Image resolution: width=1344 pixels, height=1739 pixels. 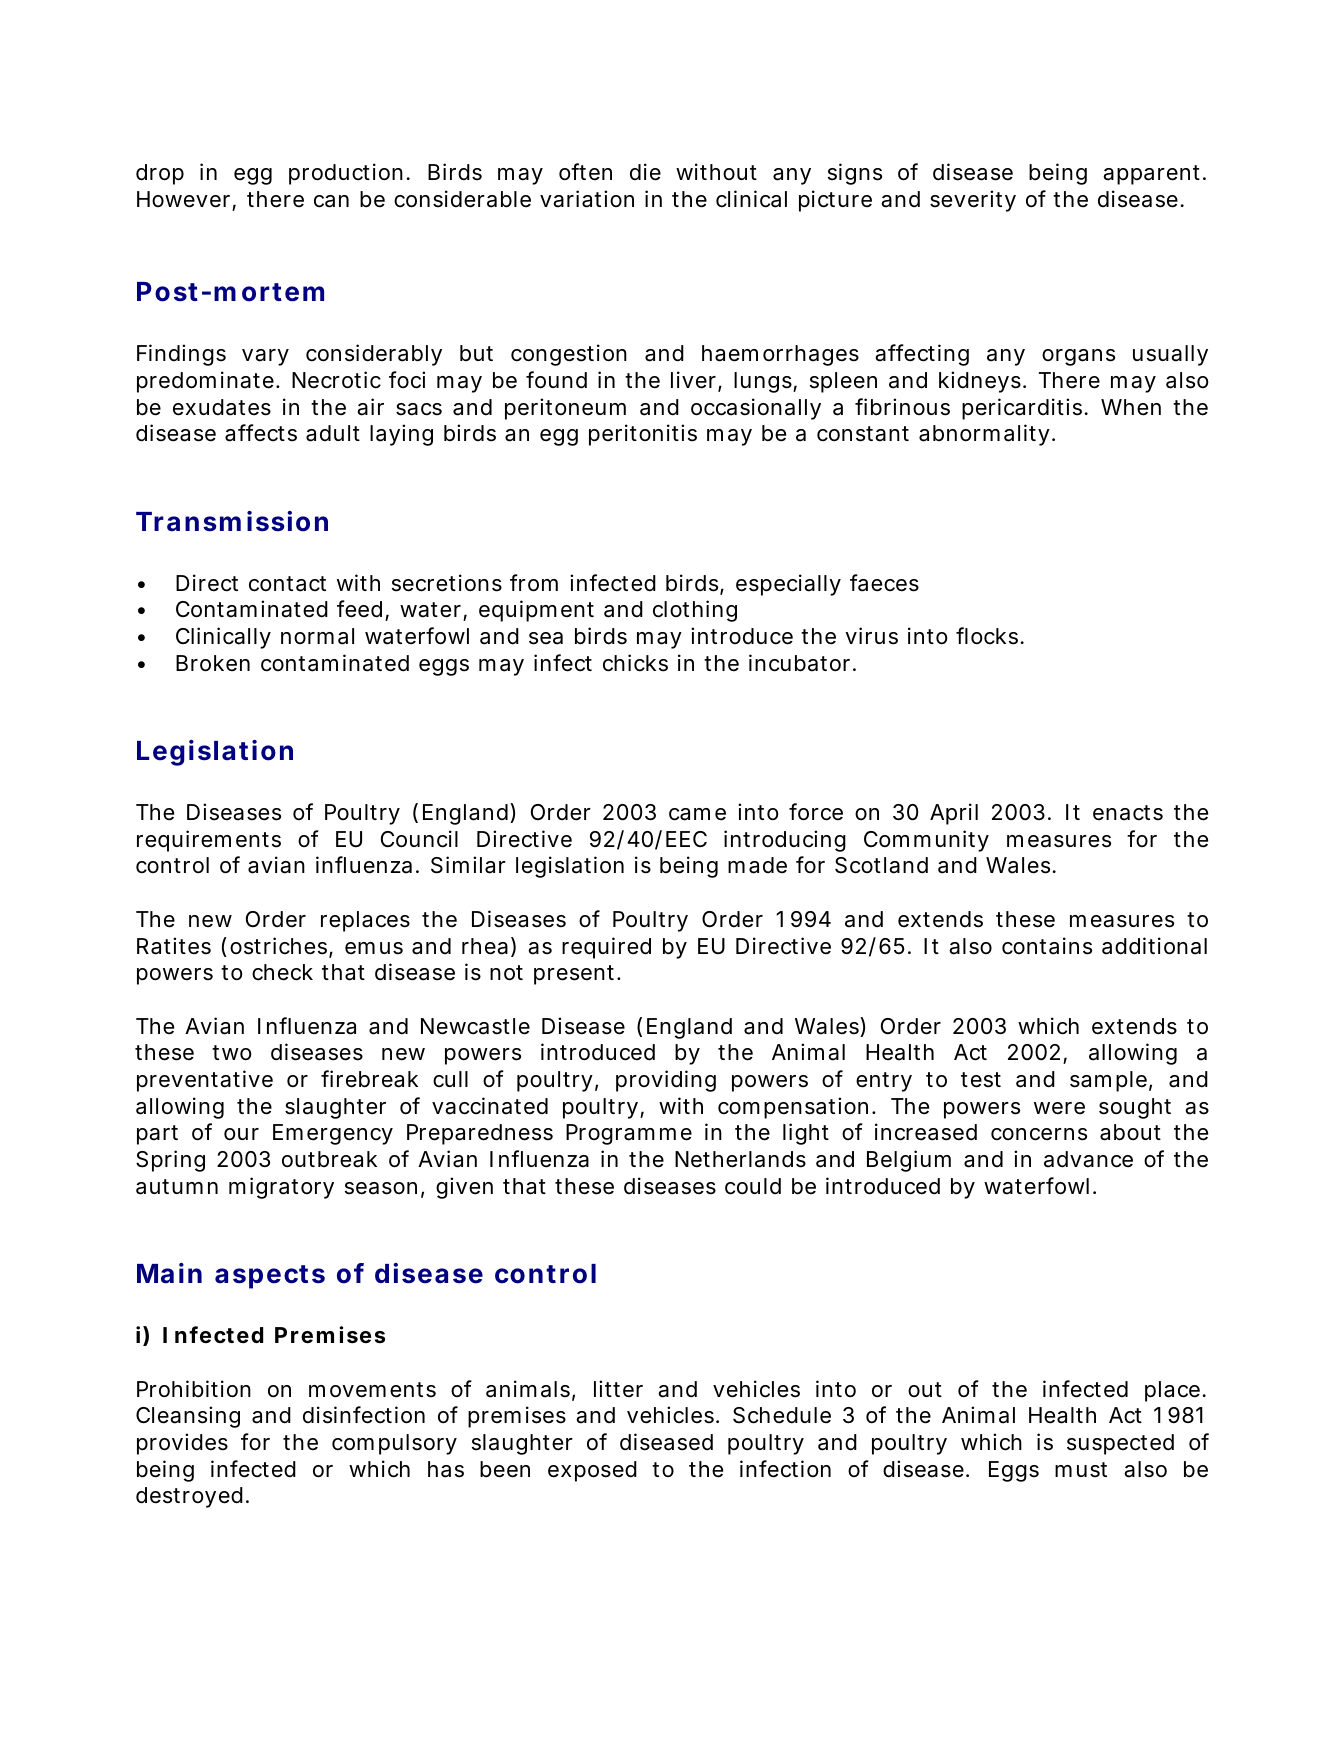 I want to click on check, so click(x=282, y=972).
